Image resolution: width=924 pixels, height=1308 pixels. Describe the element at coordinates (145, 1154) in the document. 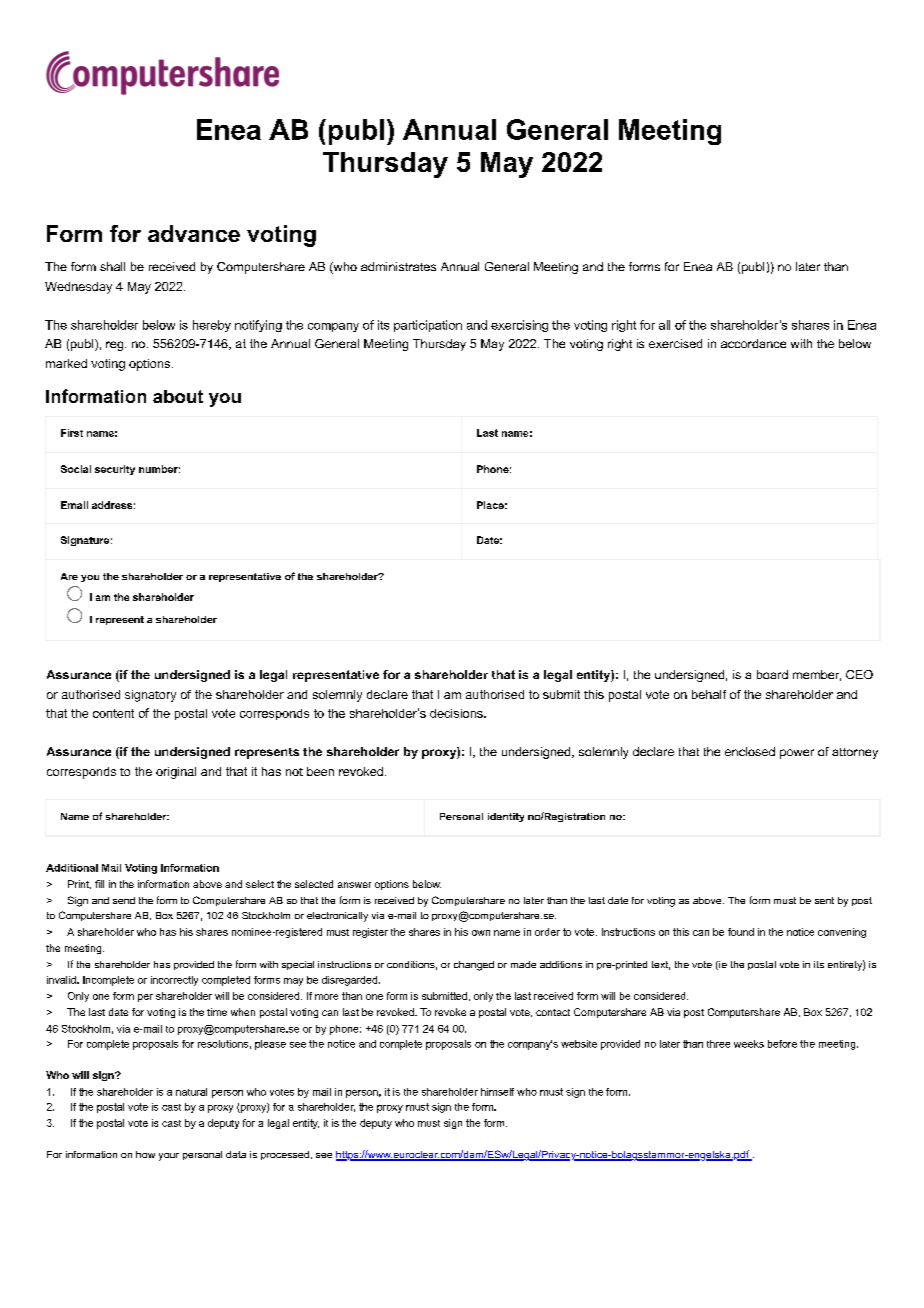

I see `how` at that location.
